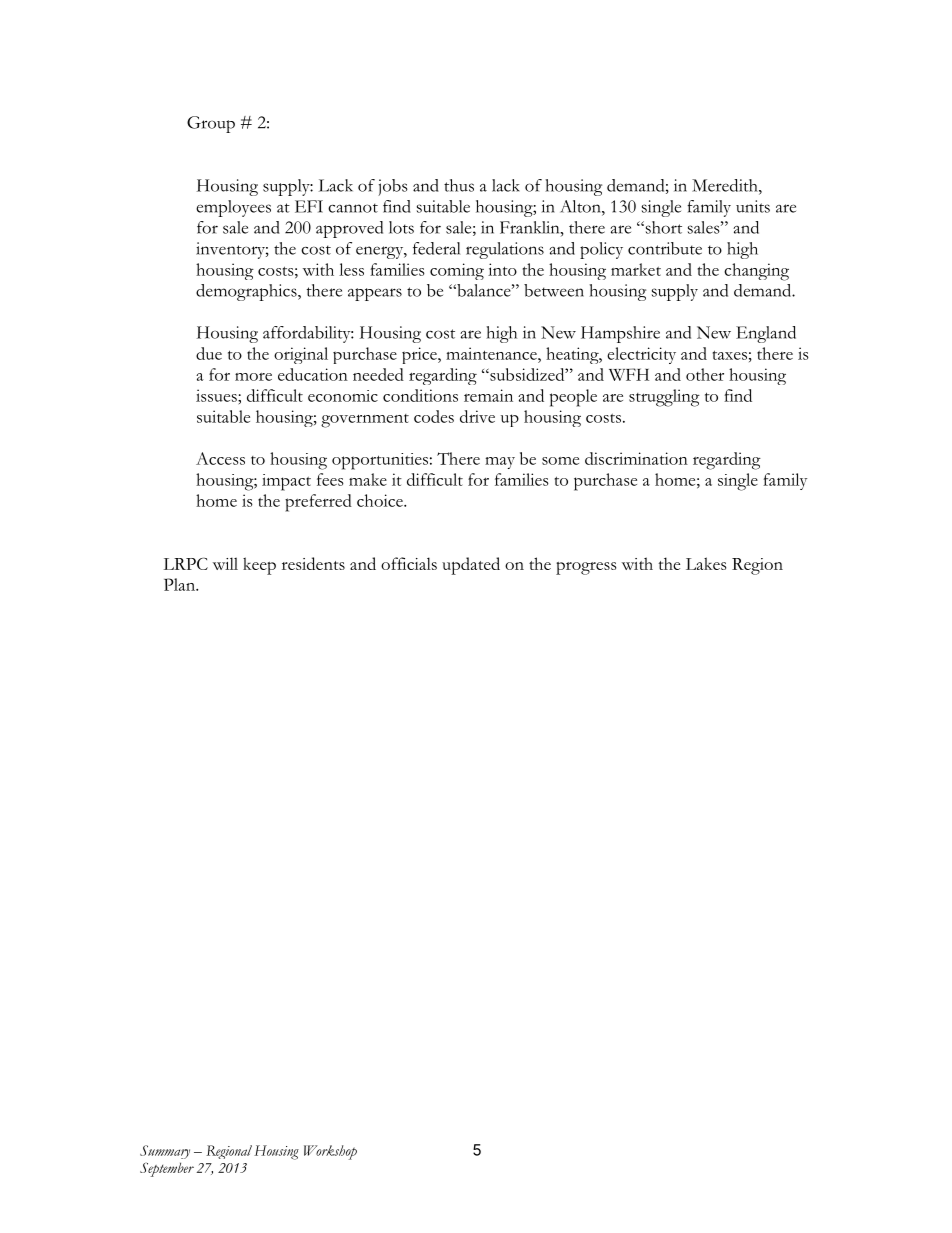 The height and width of the page is (1233, 952). I want to click on Plan, so click(181, 584).
